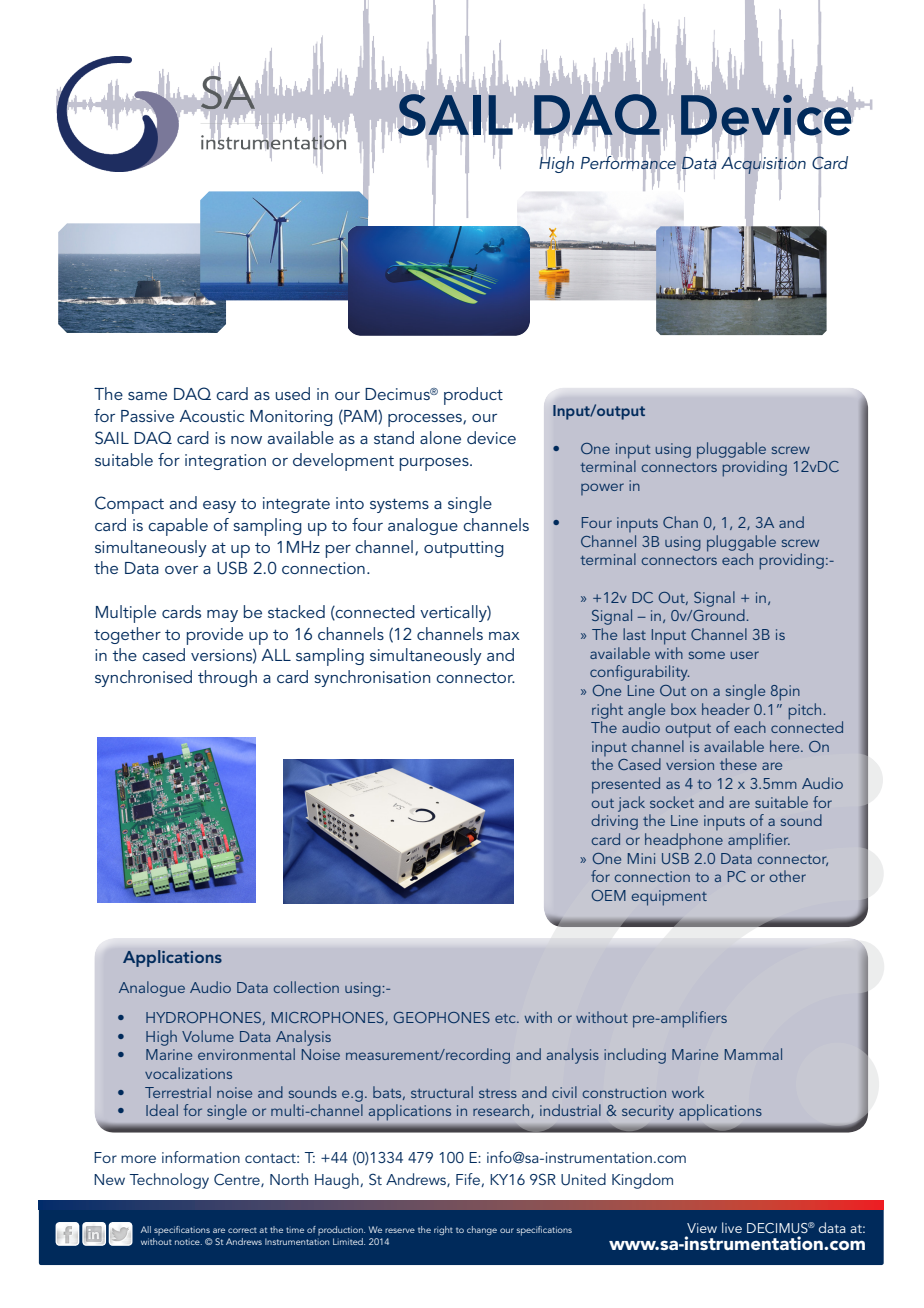 The image size is (924, 1308). What do you see at coordinates (732, 1227) in the screenshot?
I see `live` at bounding box center [732, 1227].
